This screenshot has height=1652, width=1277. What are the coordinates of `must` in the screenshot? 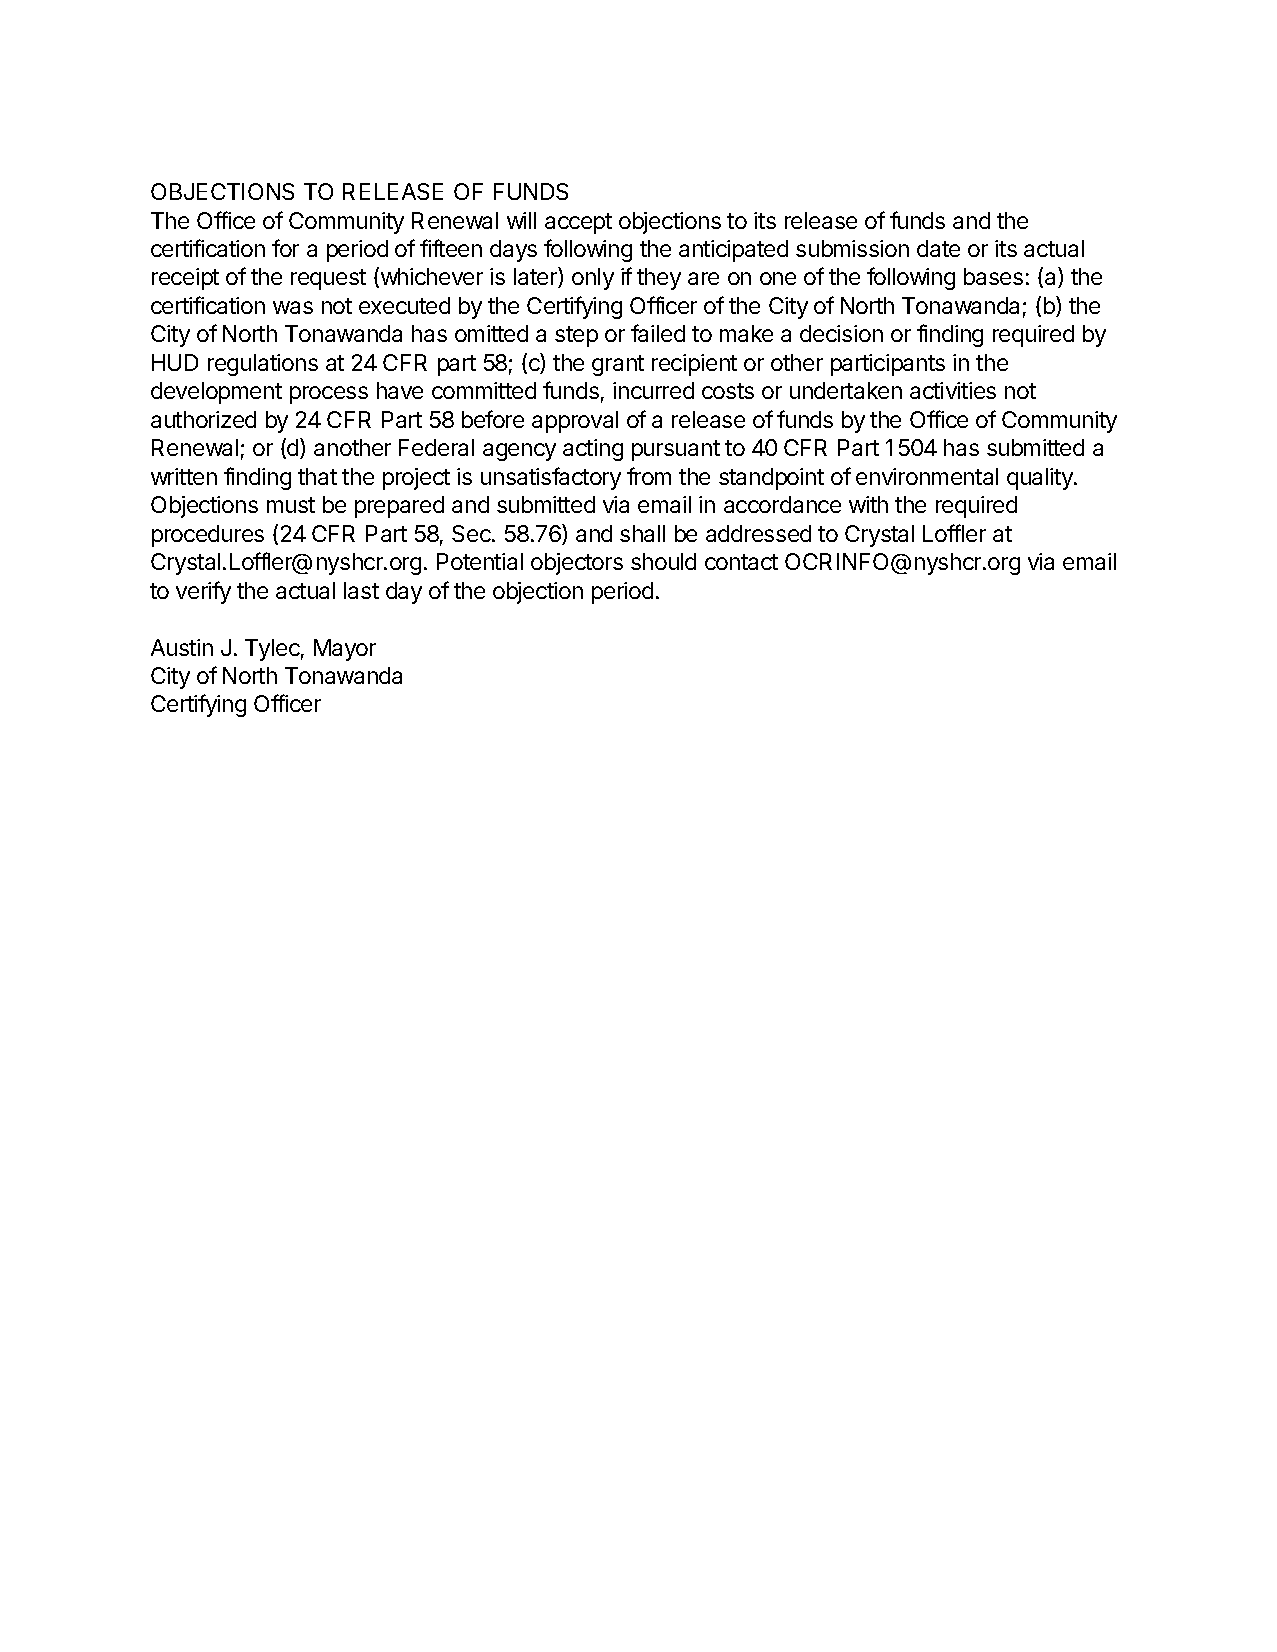 It's located at (291, 505).
